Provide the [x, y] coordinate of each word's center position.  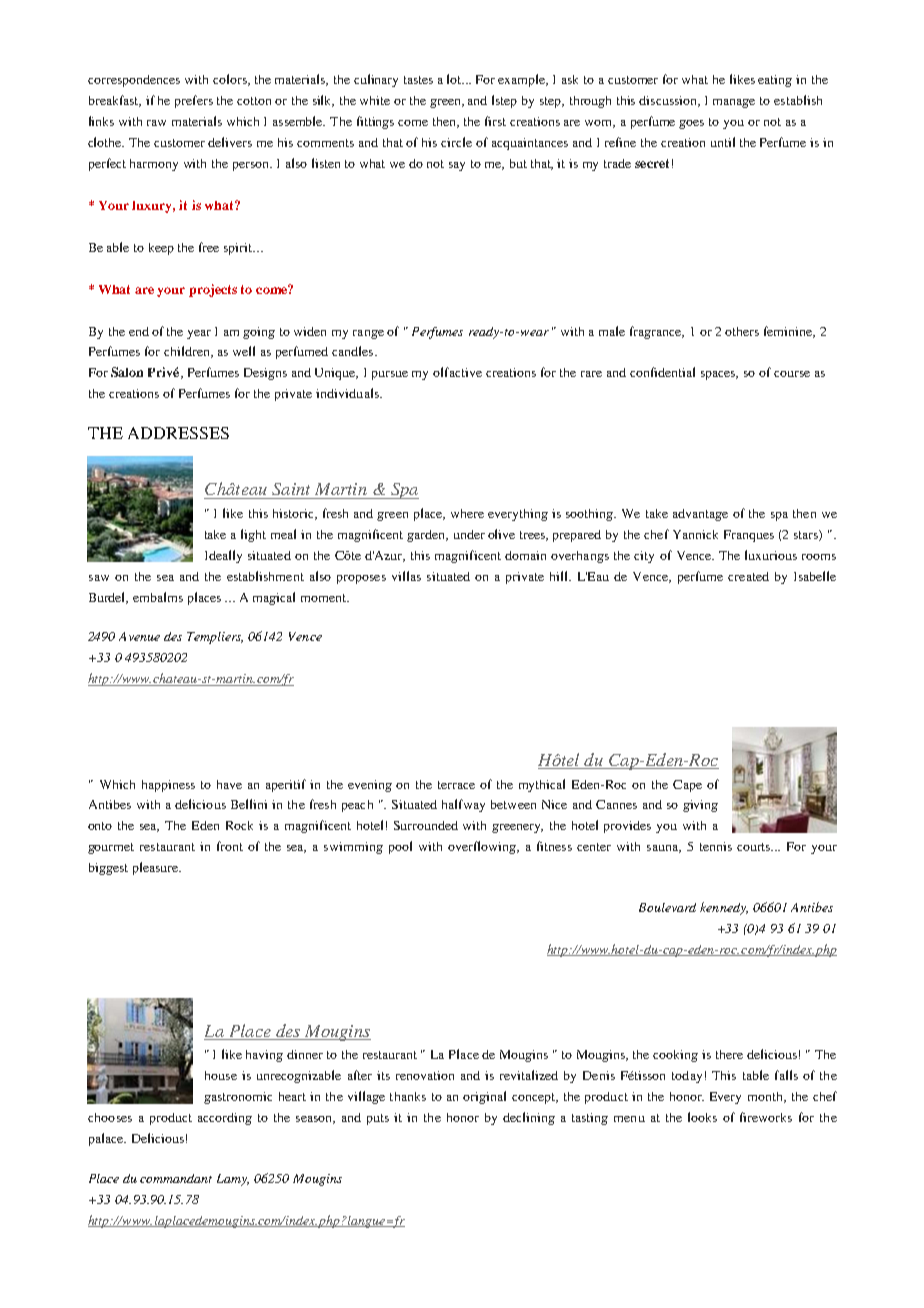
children [188, 352]
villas [406, 576]
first [495, 121]
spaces [719, 375]
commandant [176, 1178]
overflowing [483, 847]
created [748, 576]
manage [734, 103]
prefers [194, 101]
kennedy [724, 908]
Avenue [139, 636]
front [230, 846]
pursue [390, 375]
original [484, 1097]
